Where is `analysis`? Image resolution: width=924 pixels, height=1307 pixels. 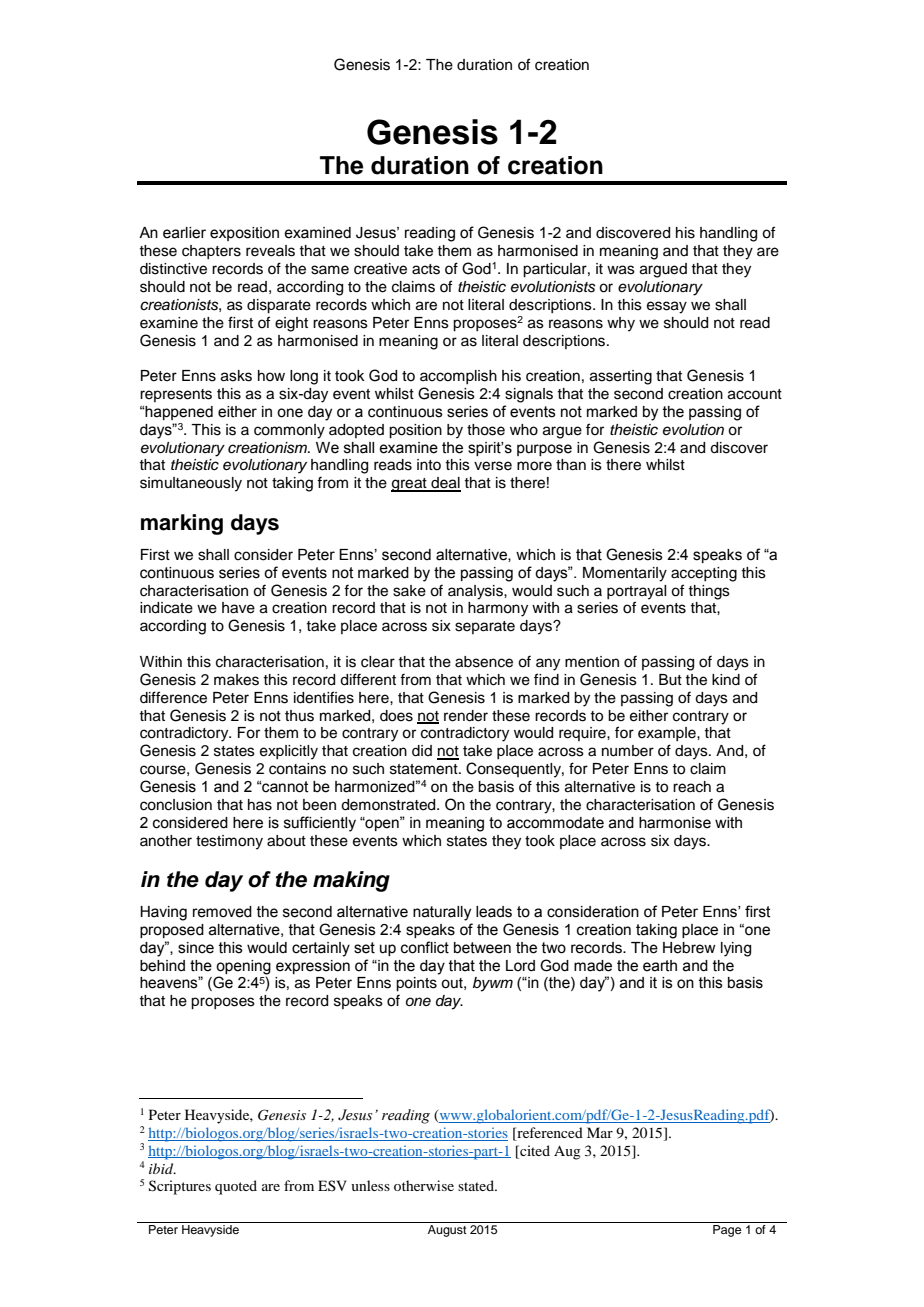
analysis is located at coordinates (476, 592).
